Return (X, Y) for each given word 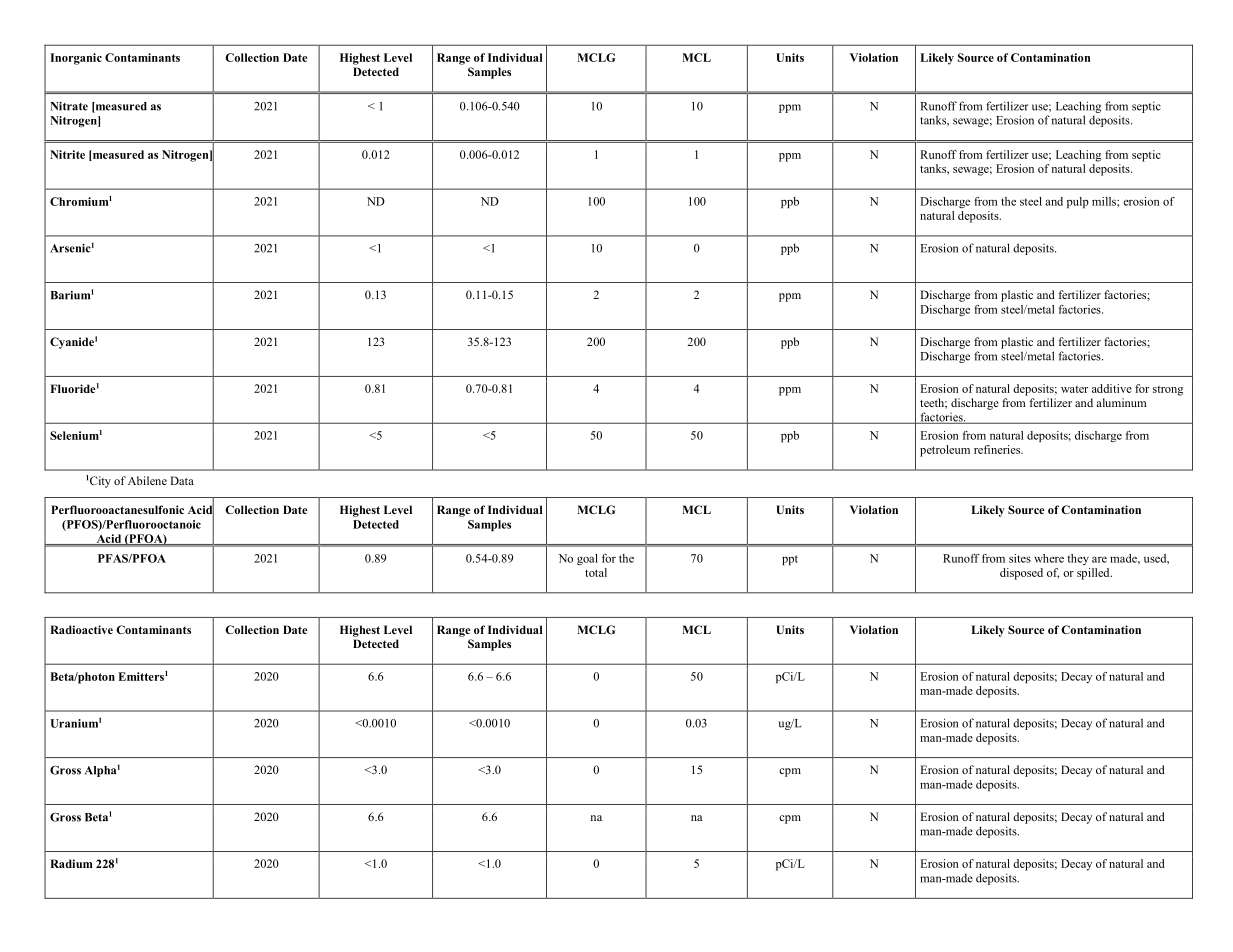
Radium (71, 863)
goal (587, 559)
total (596, 572)
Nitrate (69, 106)
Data (182, 480)
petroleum (945, 451)
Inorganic (76, 59)
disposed (1021, 574)
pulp (1078, 202)
